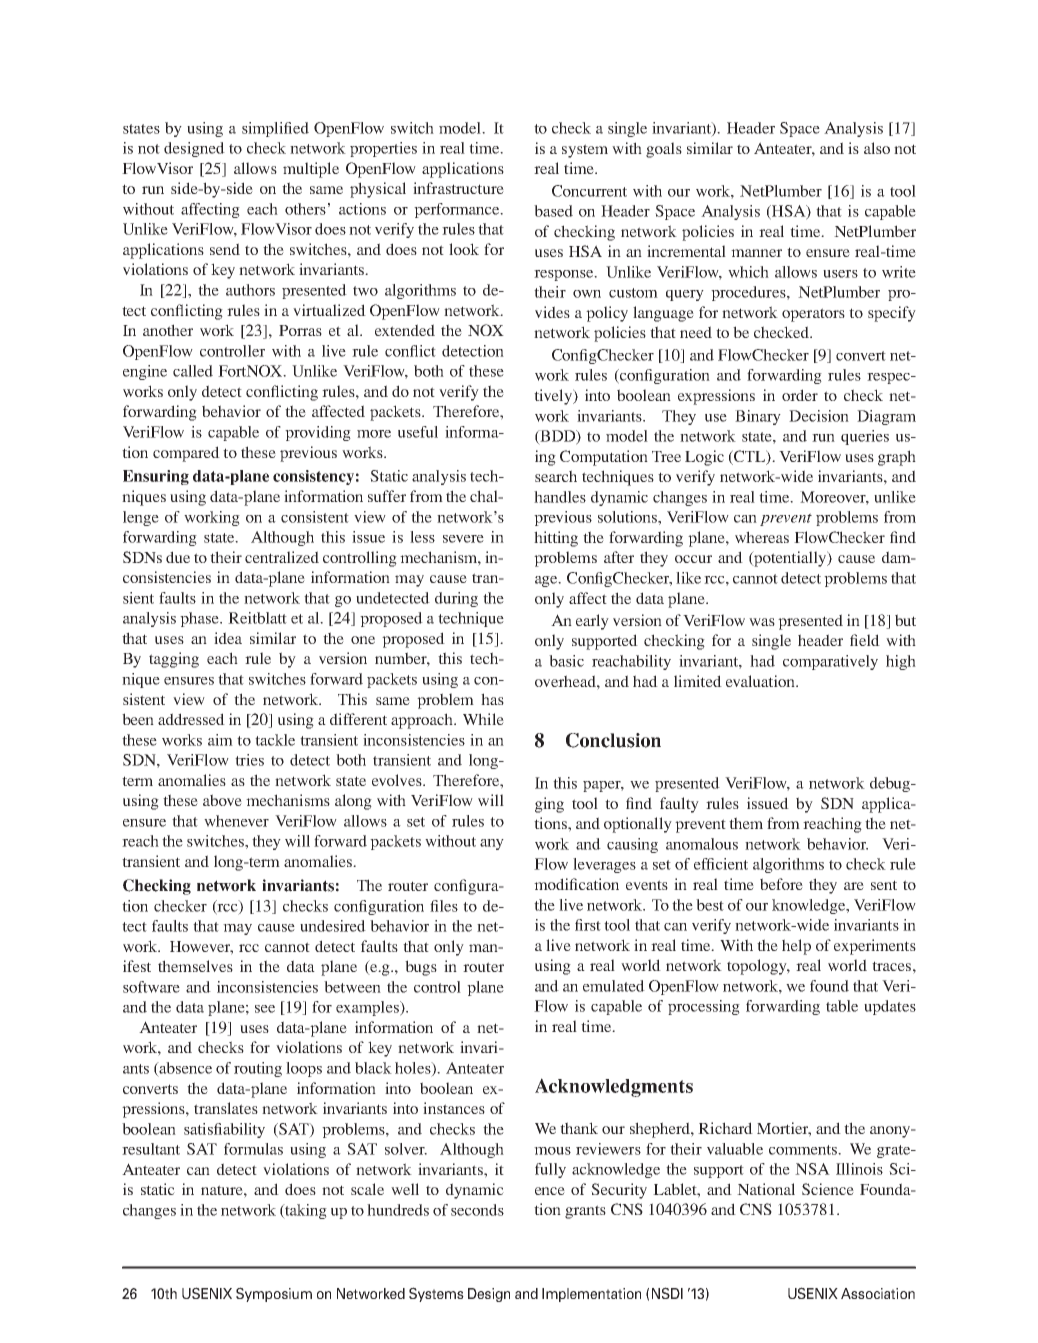  What do you see at coordinates (781, 884) in the document?
I see `before` at bounding box center [781, 884].
